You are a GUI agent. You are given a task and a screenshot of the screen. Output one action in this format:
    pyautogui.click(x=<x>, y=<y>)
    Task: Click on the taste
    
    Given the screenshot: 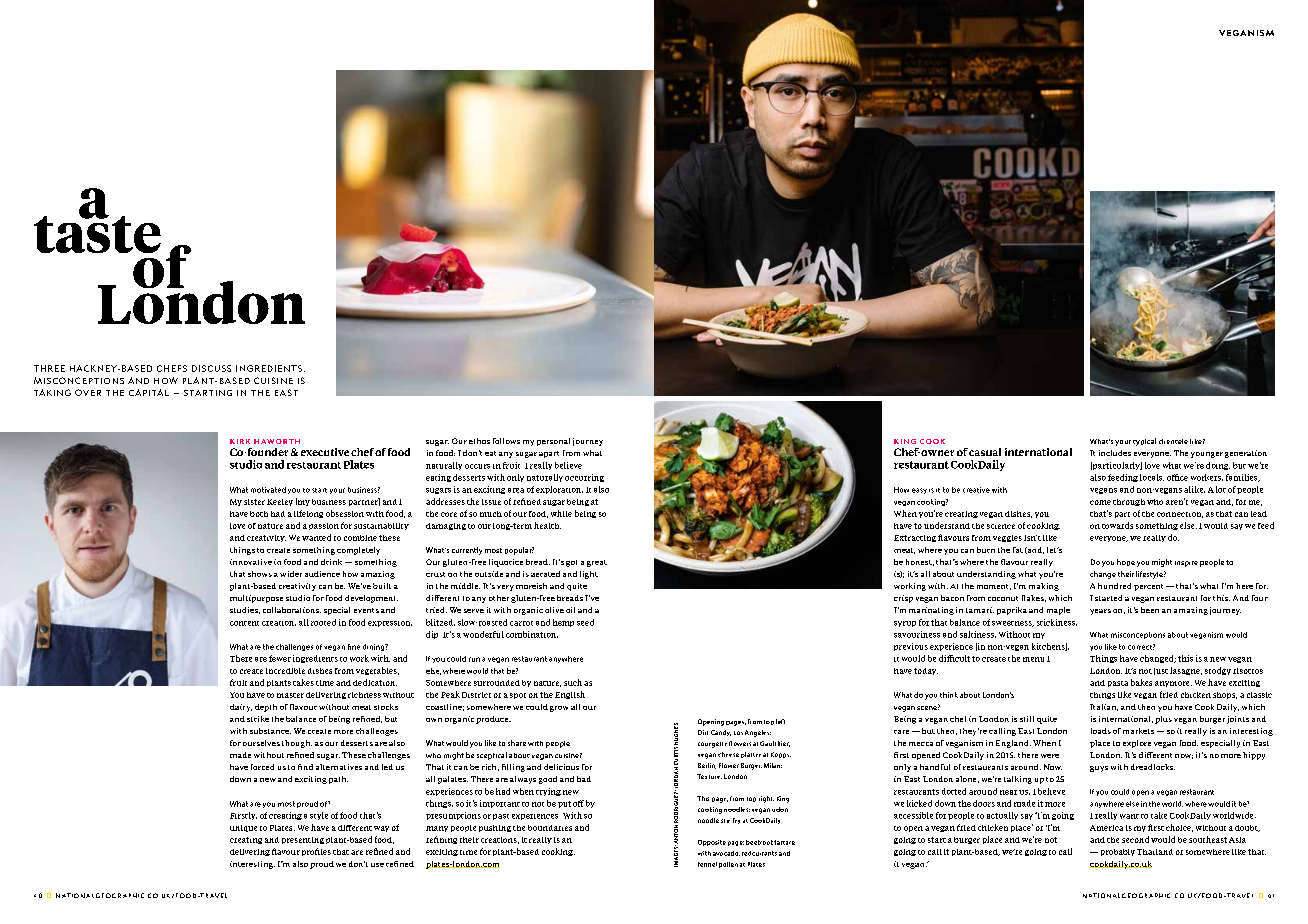 What is the action you would take?
    pyautogui.click(x=97, y=233)
